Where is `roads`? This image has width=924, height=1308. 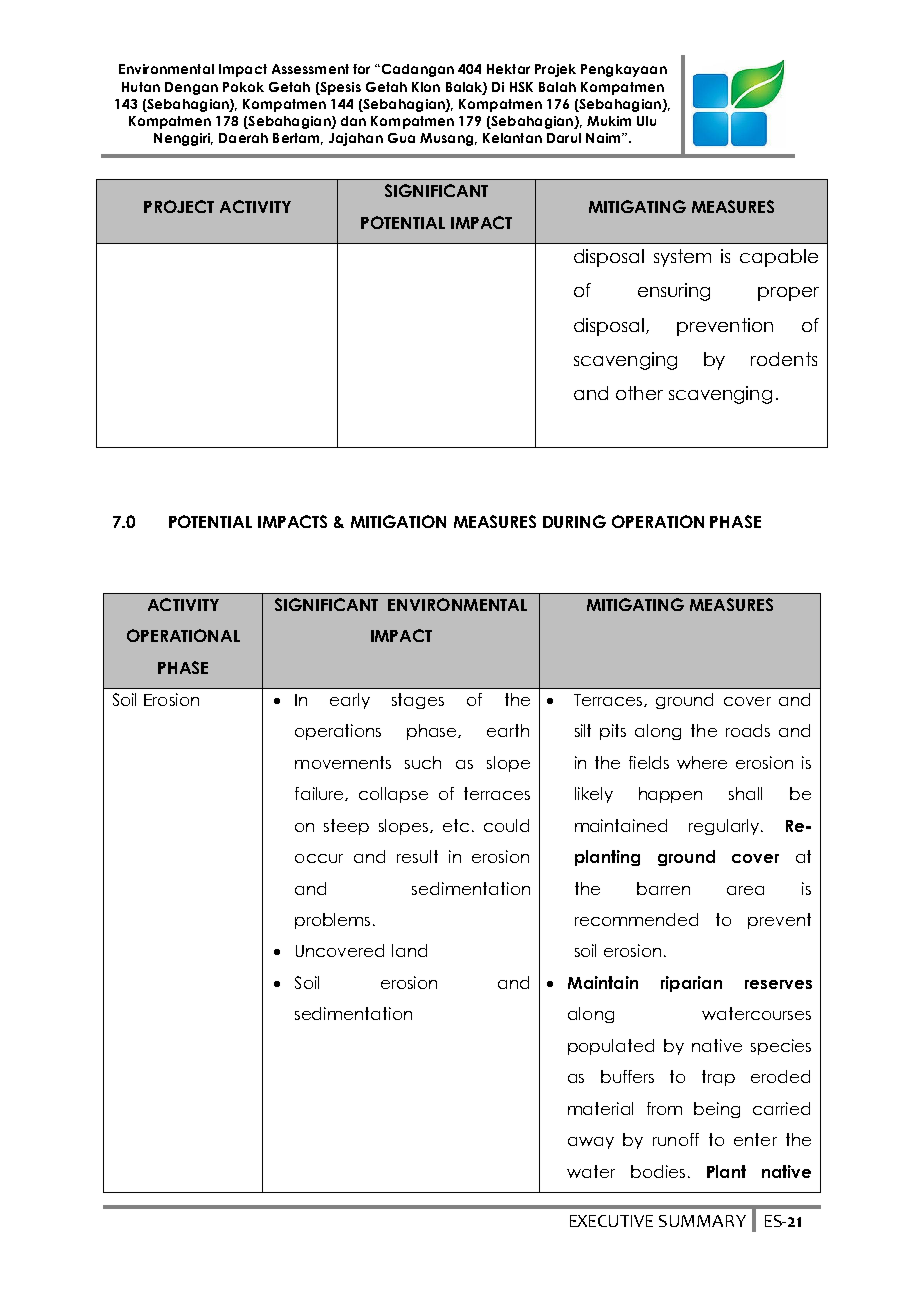
roads is located at coordinates (748, 730).
